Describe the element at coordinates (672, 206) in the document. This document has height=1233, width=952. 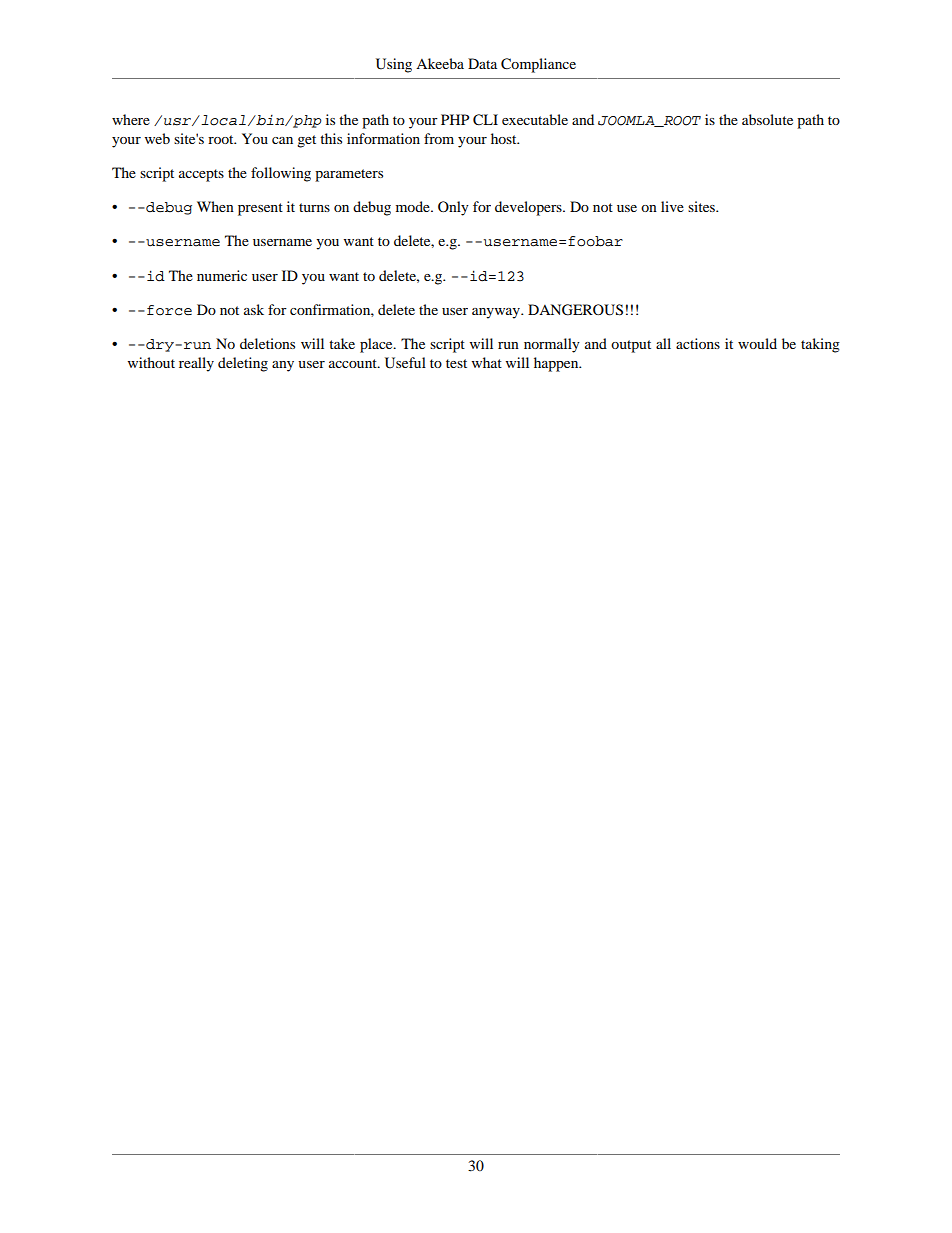
I see `live` at that location.
